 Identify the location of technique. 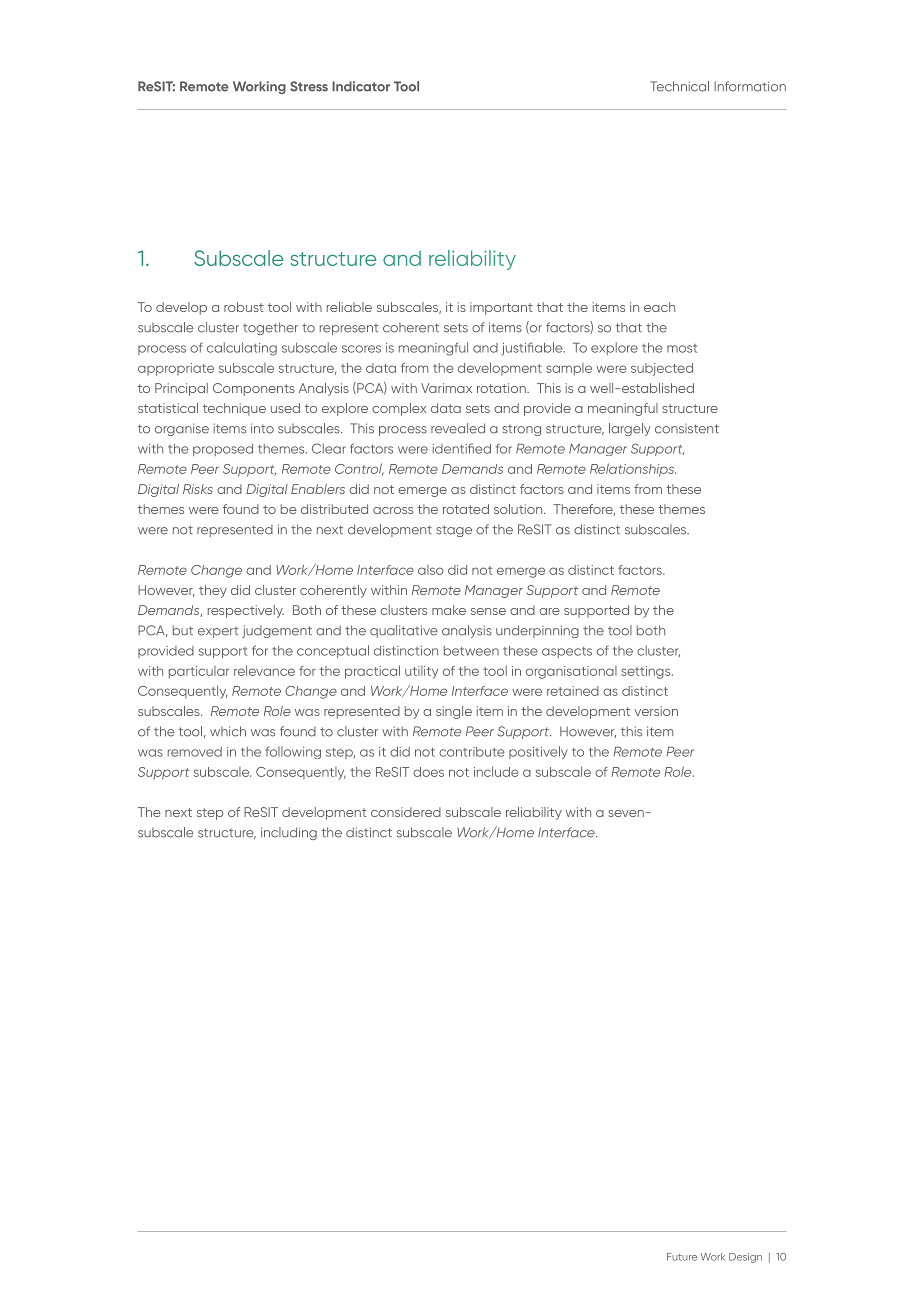
(234, 409).
